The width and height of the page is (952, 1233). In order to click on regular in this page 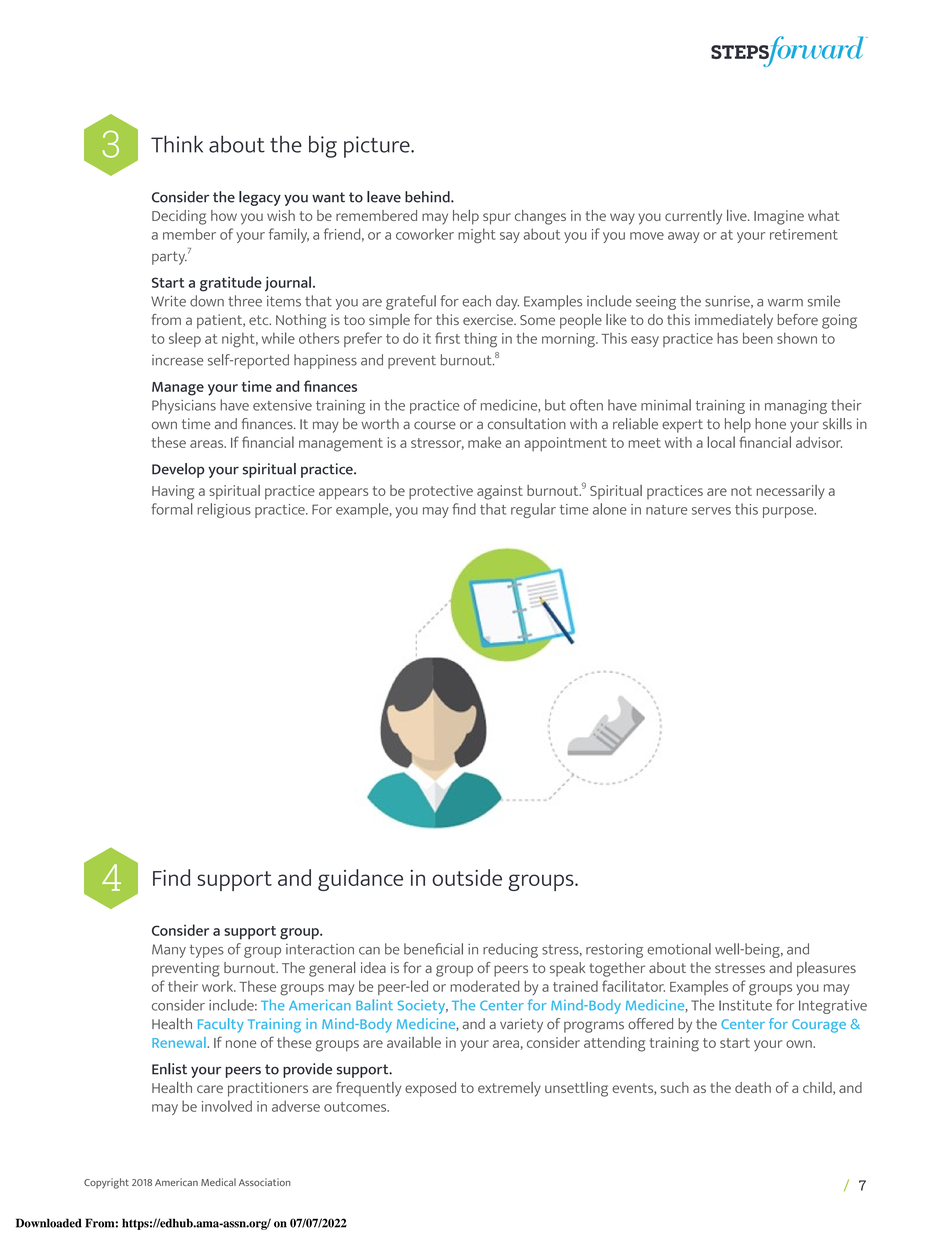, I will do `click(533, 510)`.
